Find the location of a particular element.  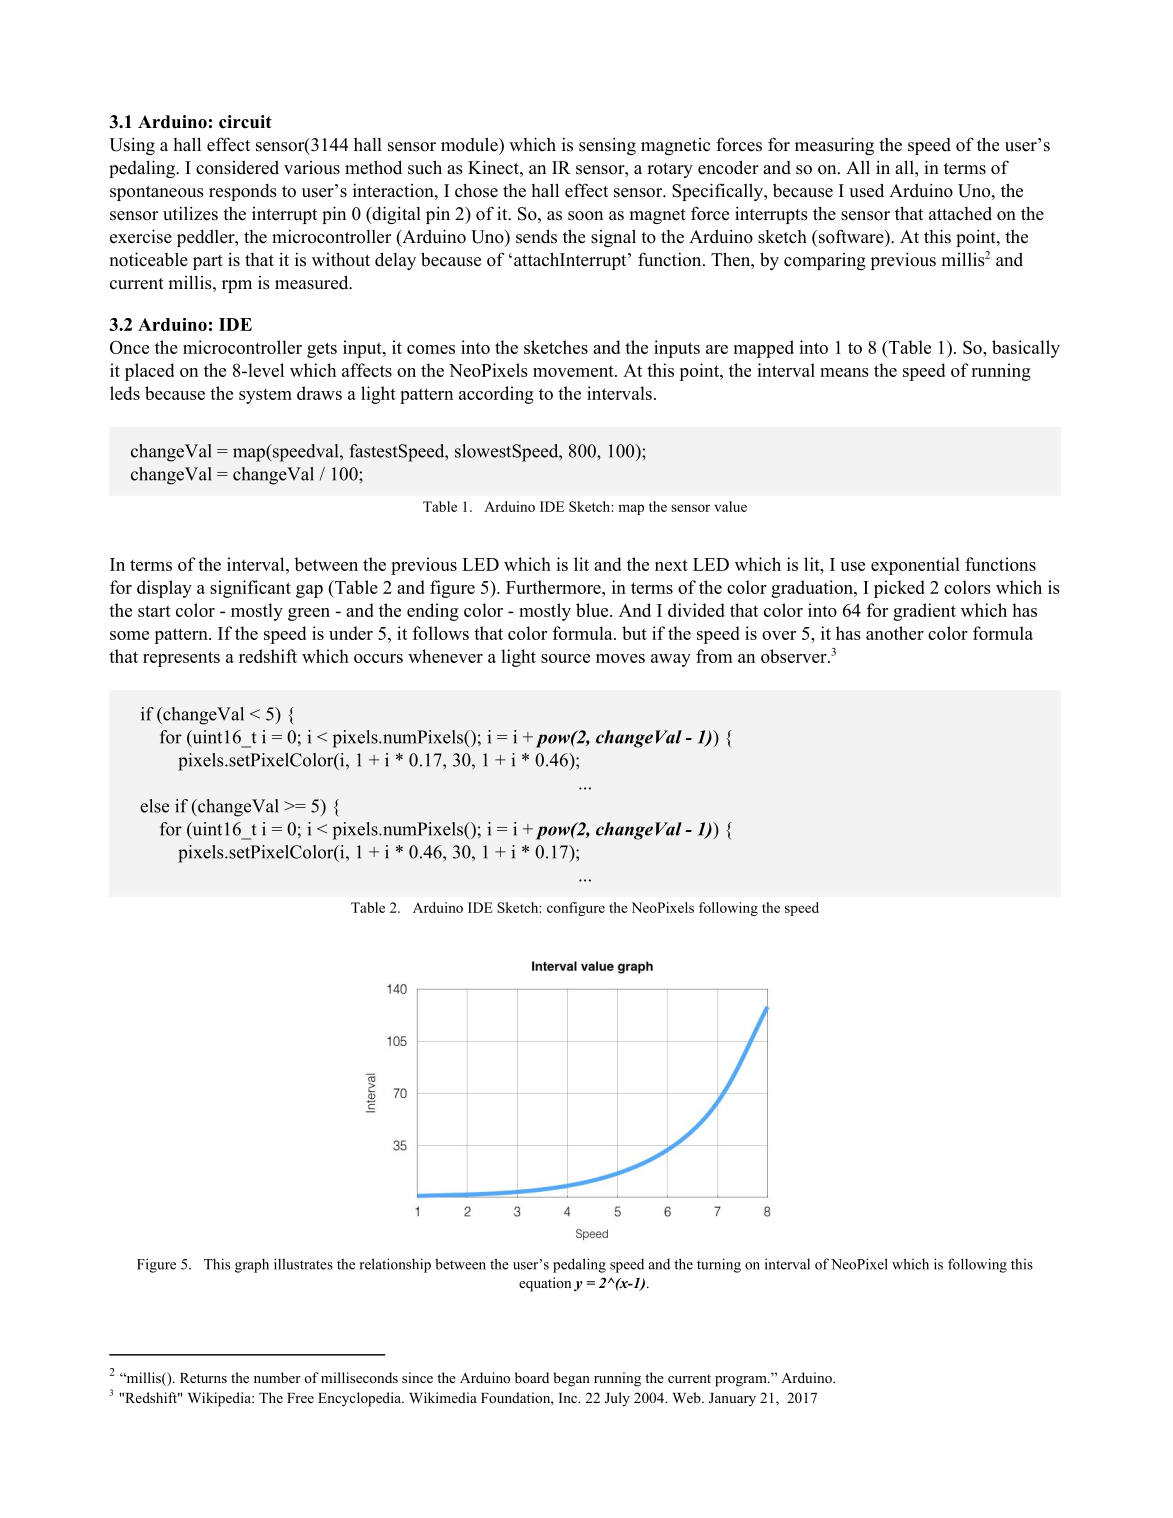

used is located at coordinates (866, 190).
